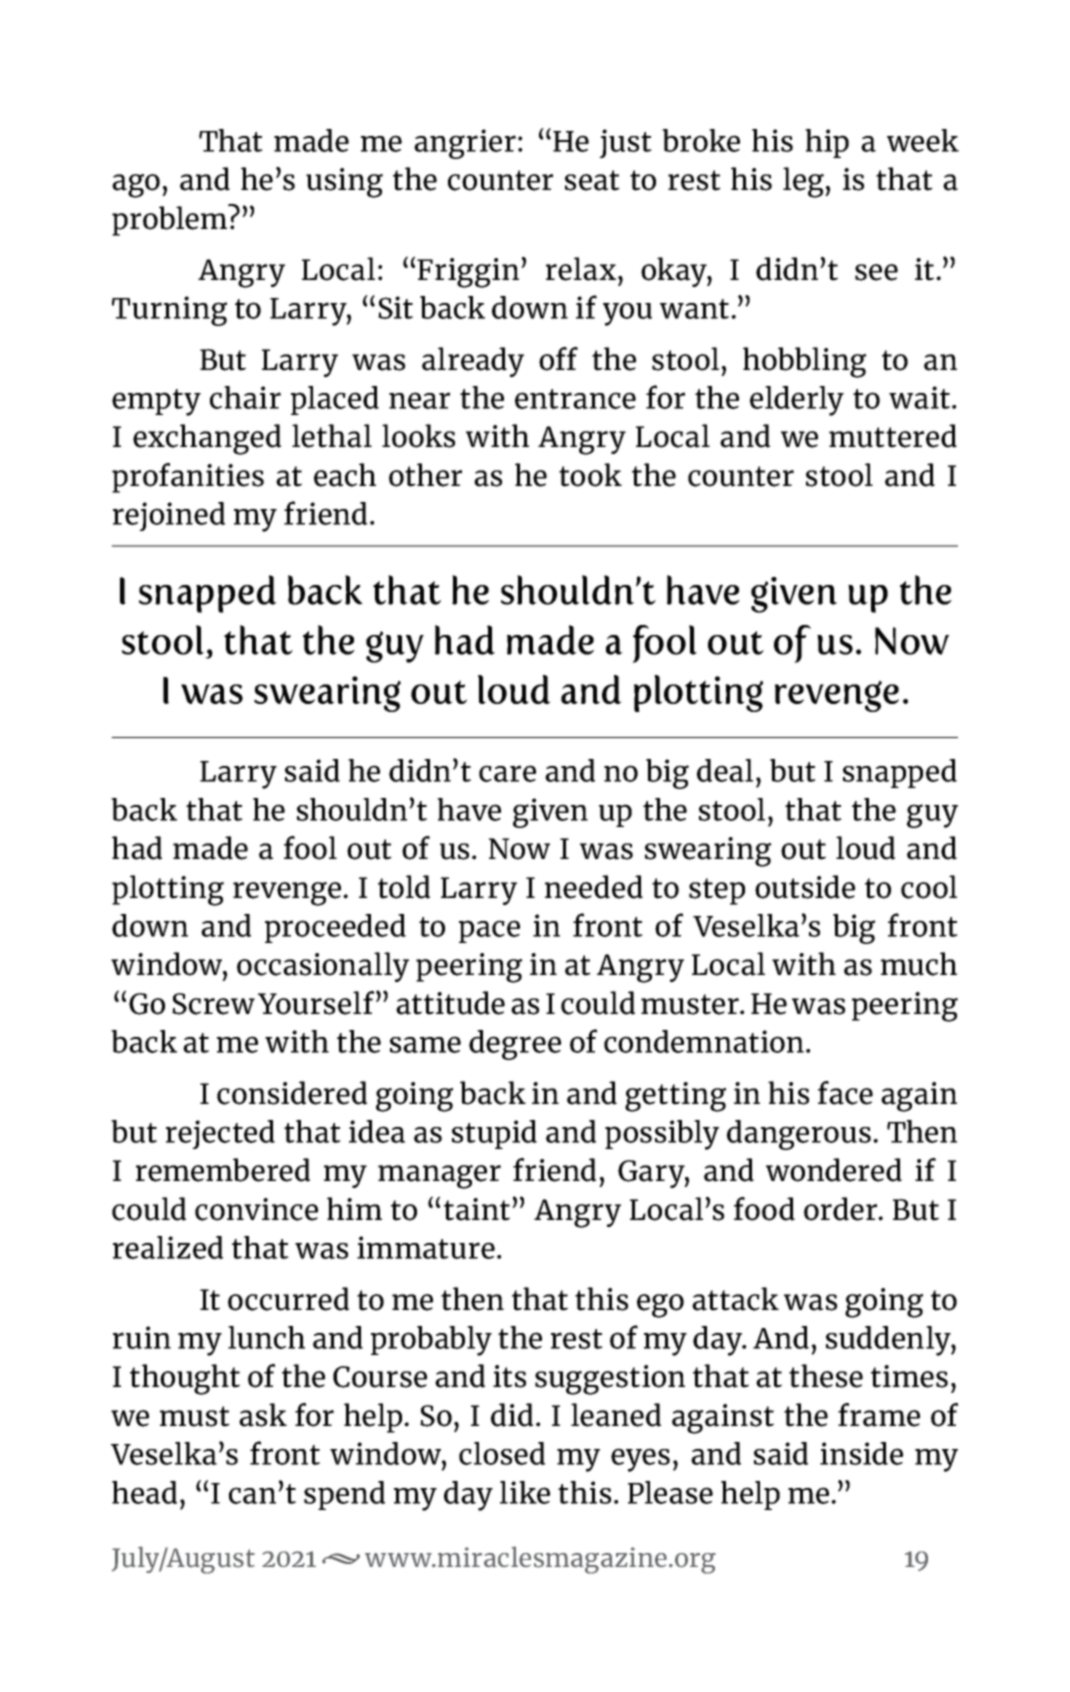 The image size is (1070, 1692). I want to click on closed, so click(502, 1453).
